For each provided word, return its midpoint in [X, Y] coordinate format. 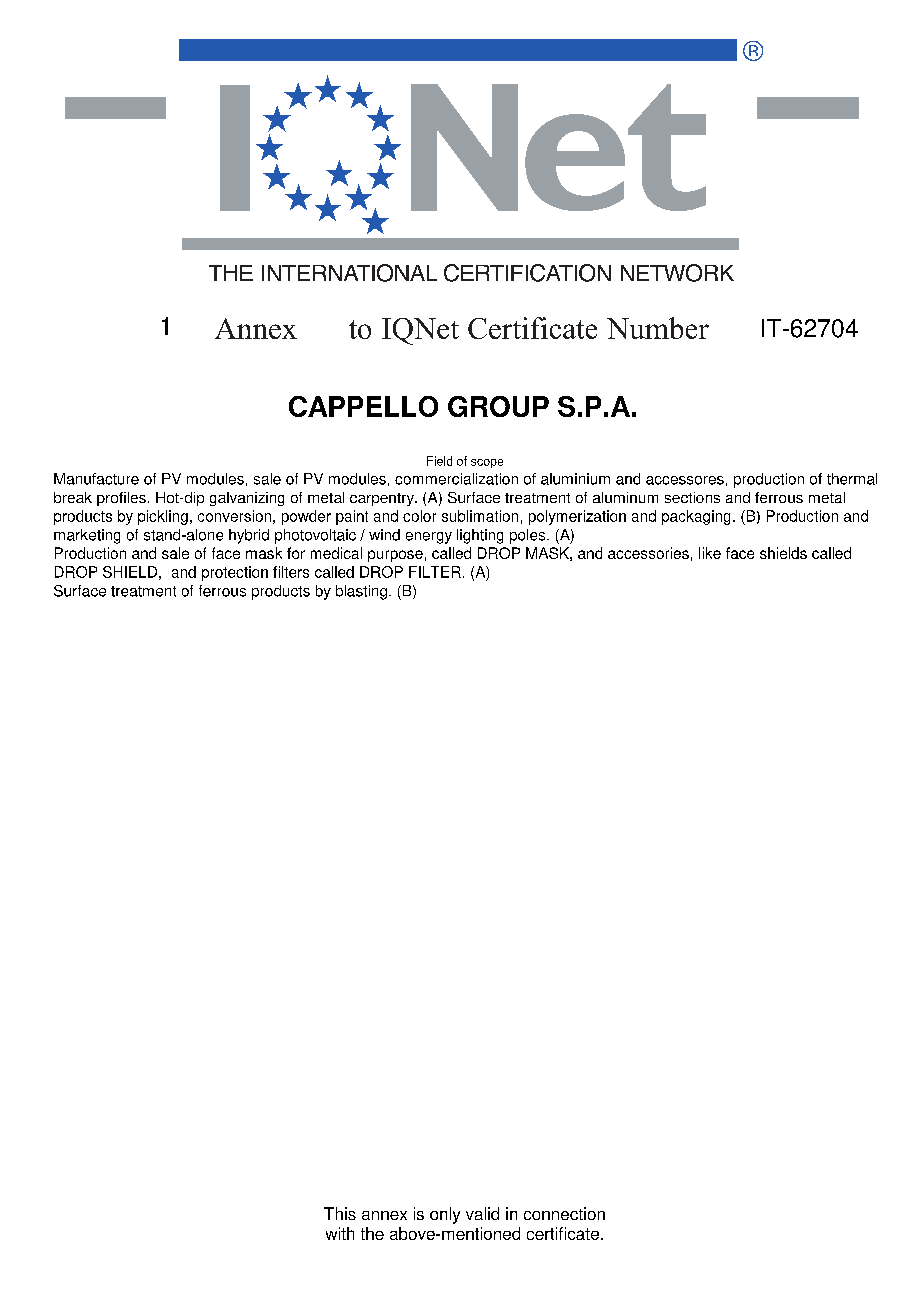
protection [235, 573]
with [340, 1233]
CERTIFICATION [527, 273]
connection [564, 1213]
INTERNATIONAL [349, 273]
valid [482, 1213]
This [340, 1213]
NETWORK [677, 273]
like [710, 553]
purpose [395, 556]
